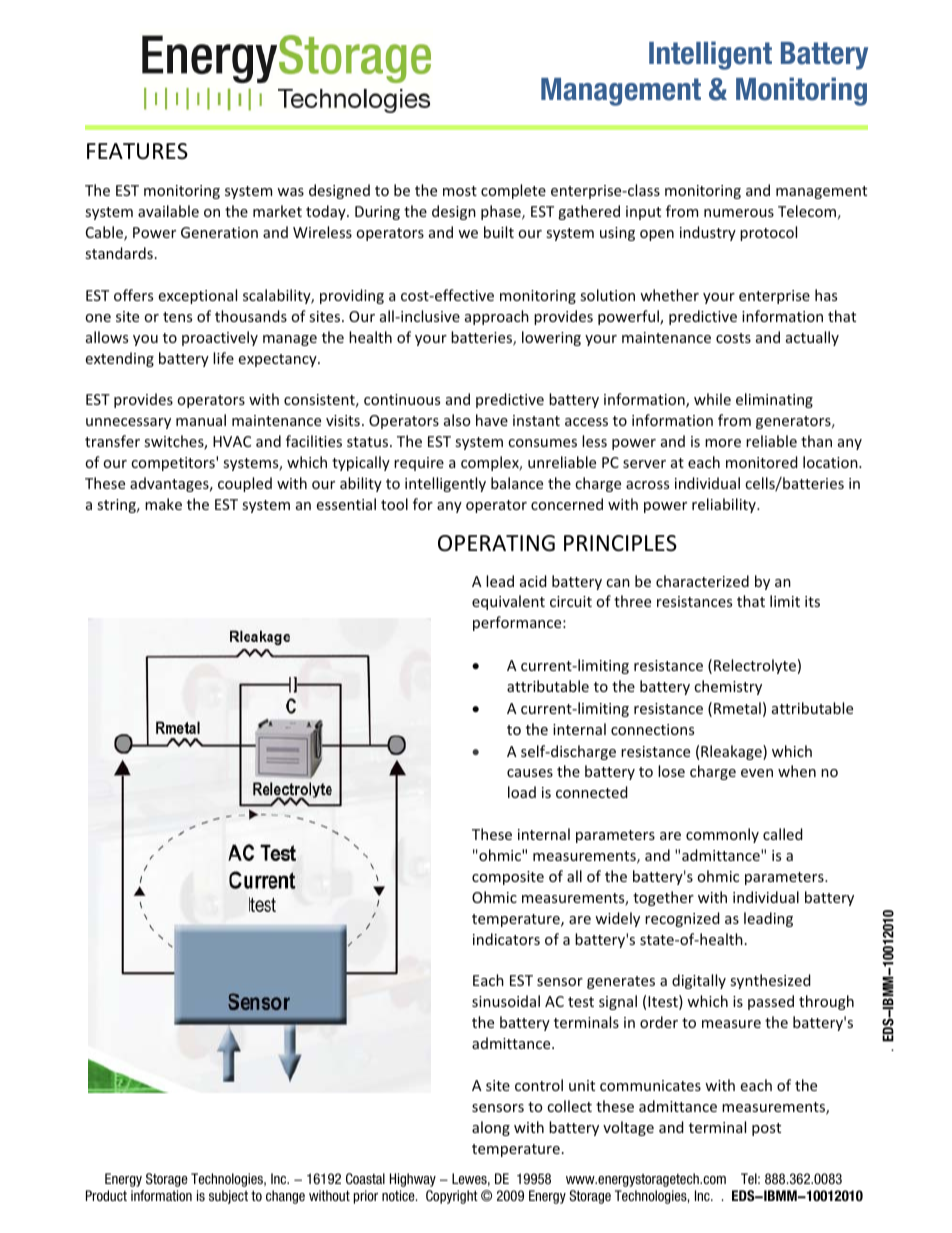 Image resolution: width=952 pixels, height=1233 pixels. I want to click on subject, so click(228, 1197).
